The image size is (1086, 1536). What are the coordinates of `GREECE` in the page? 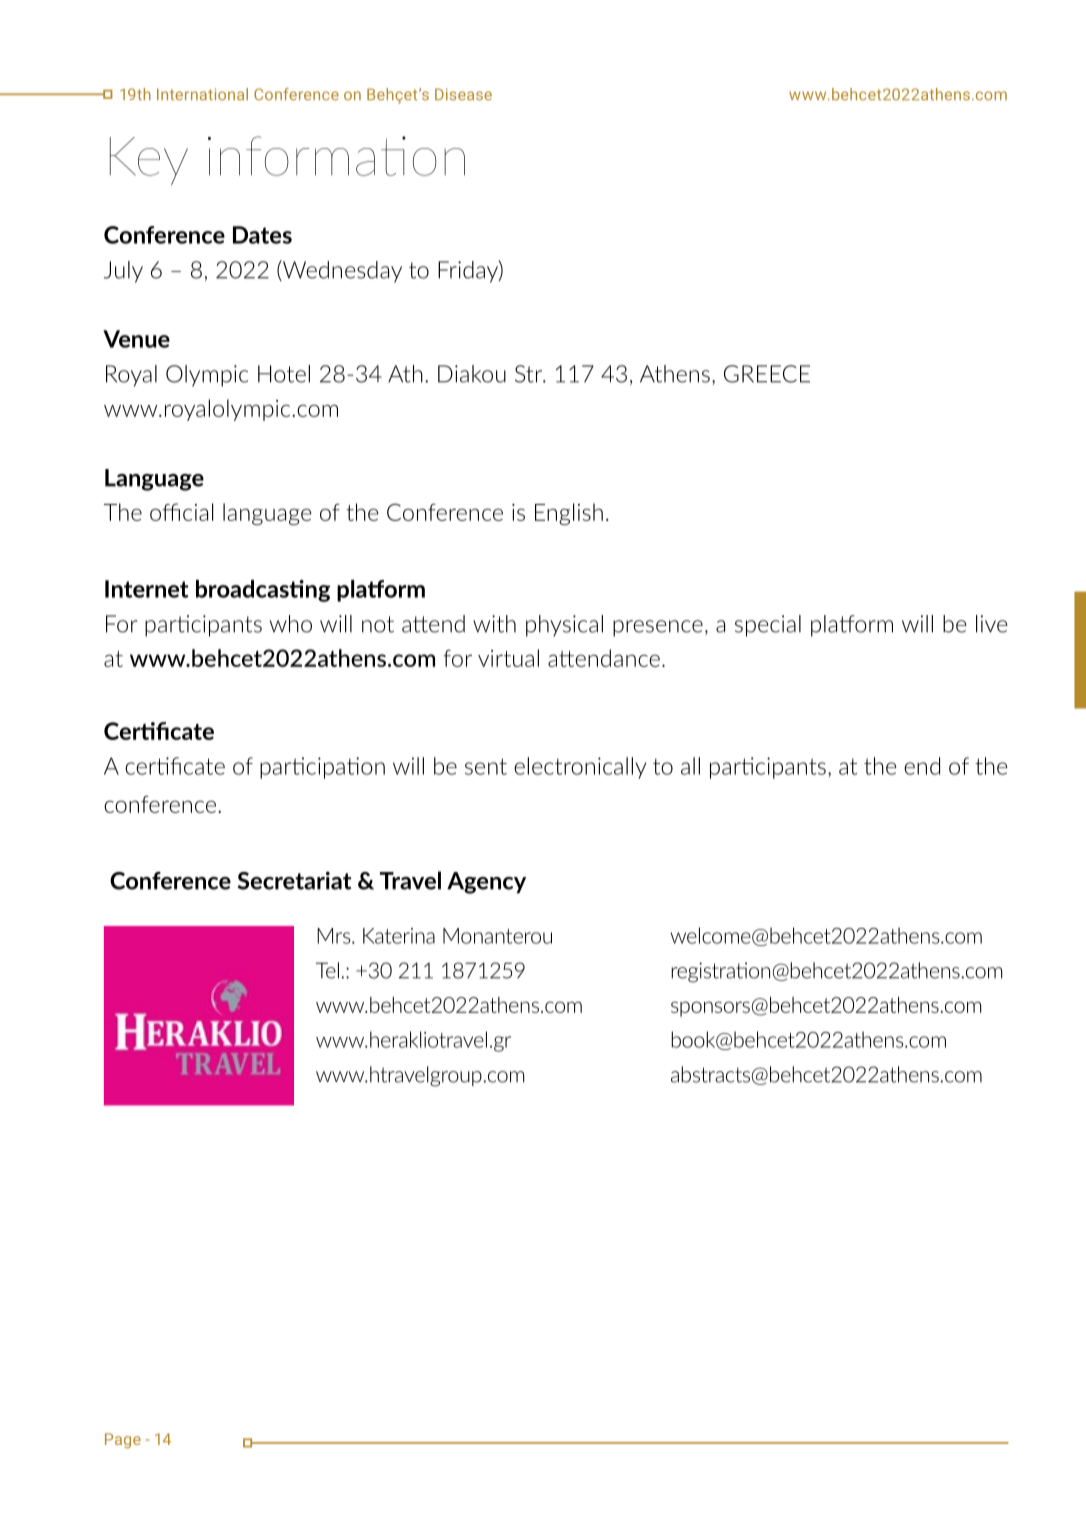 It's located at (767, 374).
